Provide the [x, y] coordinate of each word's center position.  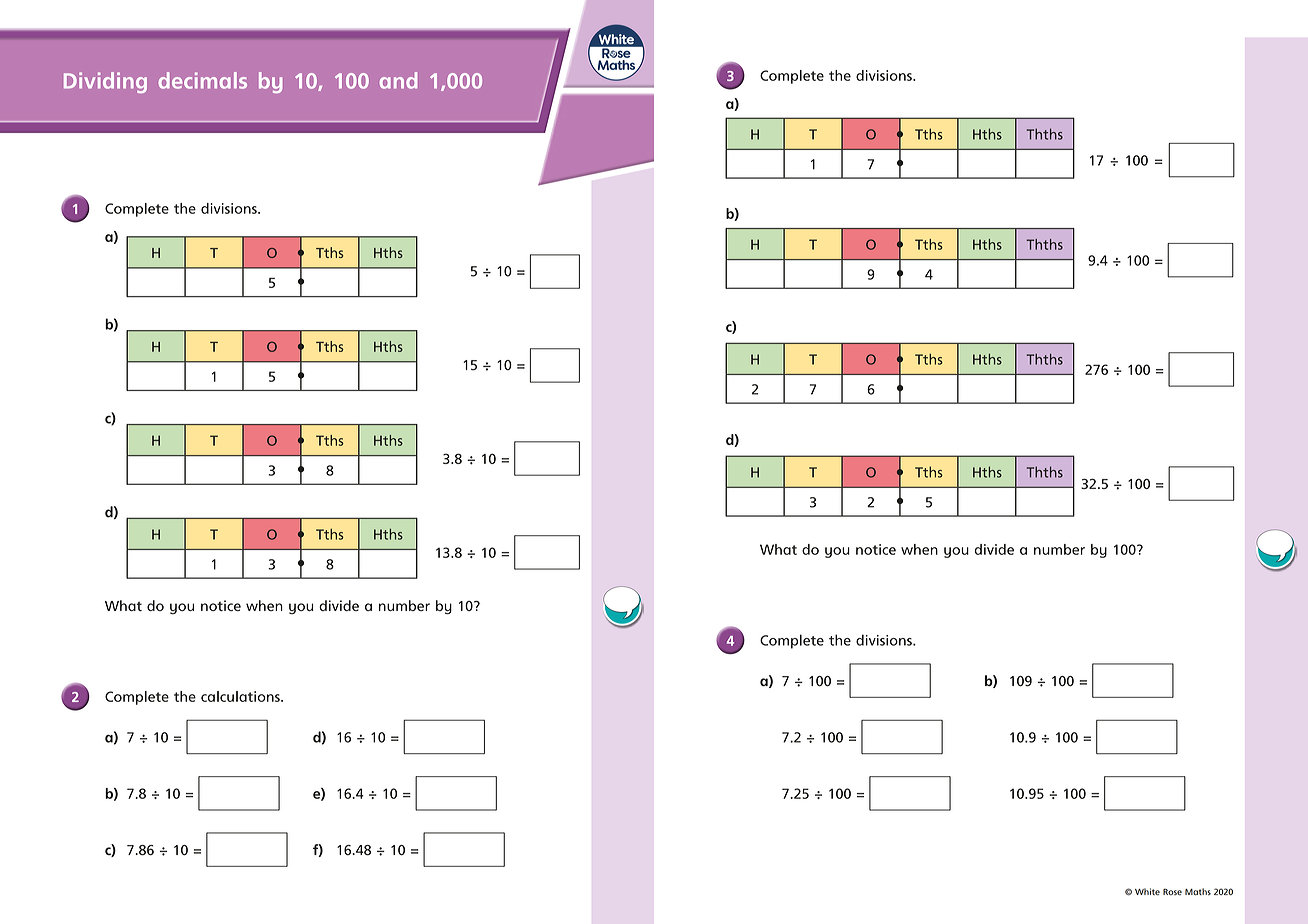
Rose [1172, 891]
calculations [241, 696]
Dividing [105, 82]
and [398, 80]
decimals [203, 80]
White [1147, 891]
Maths [1198, 891]
